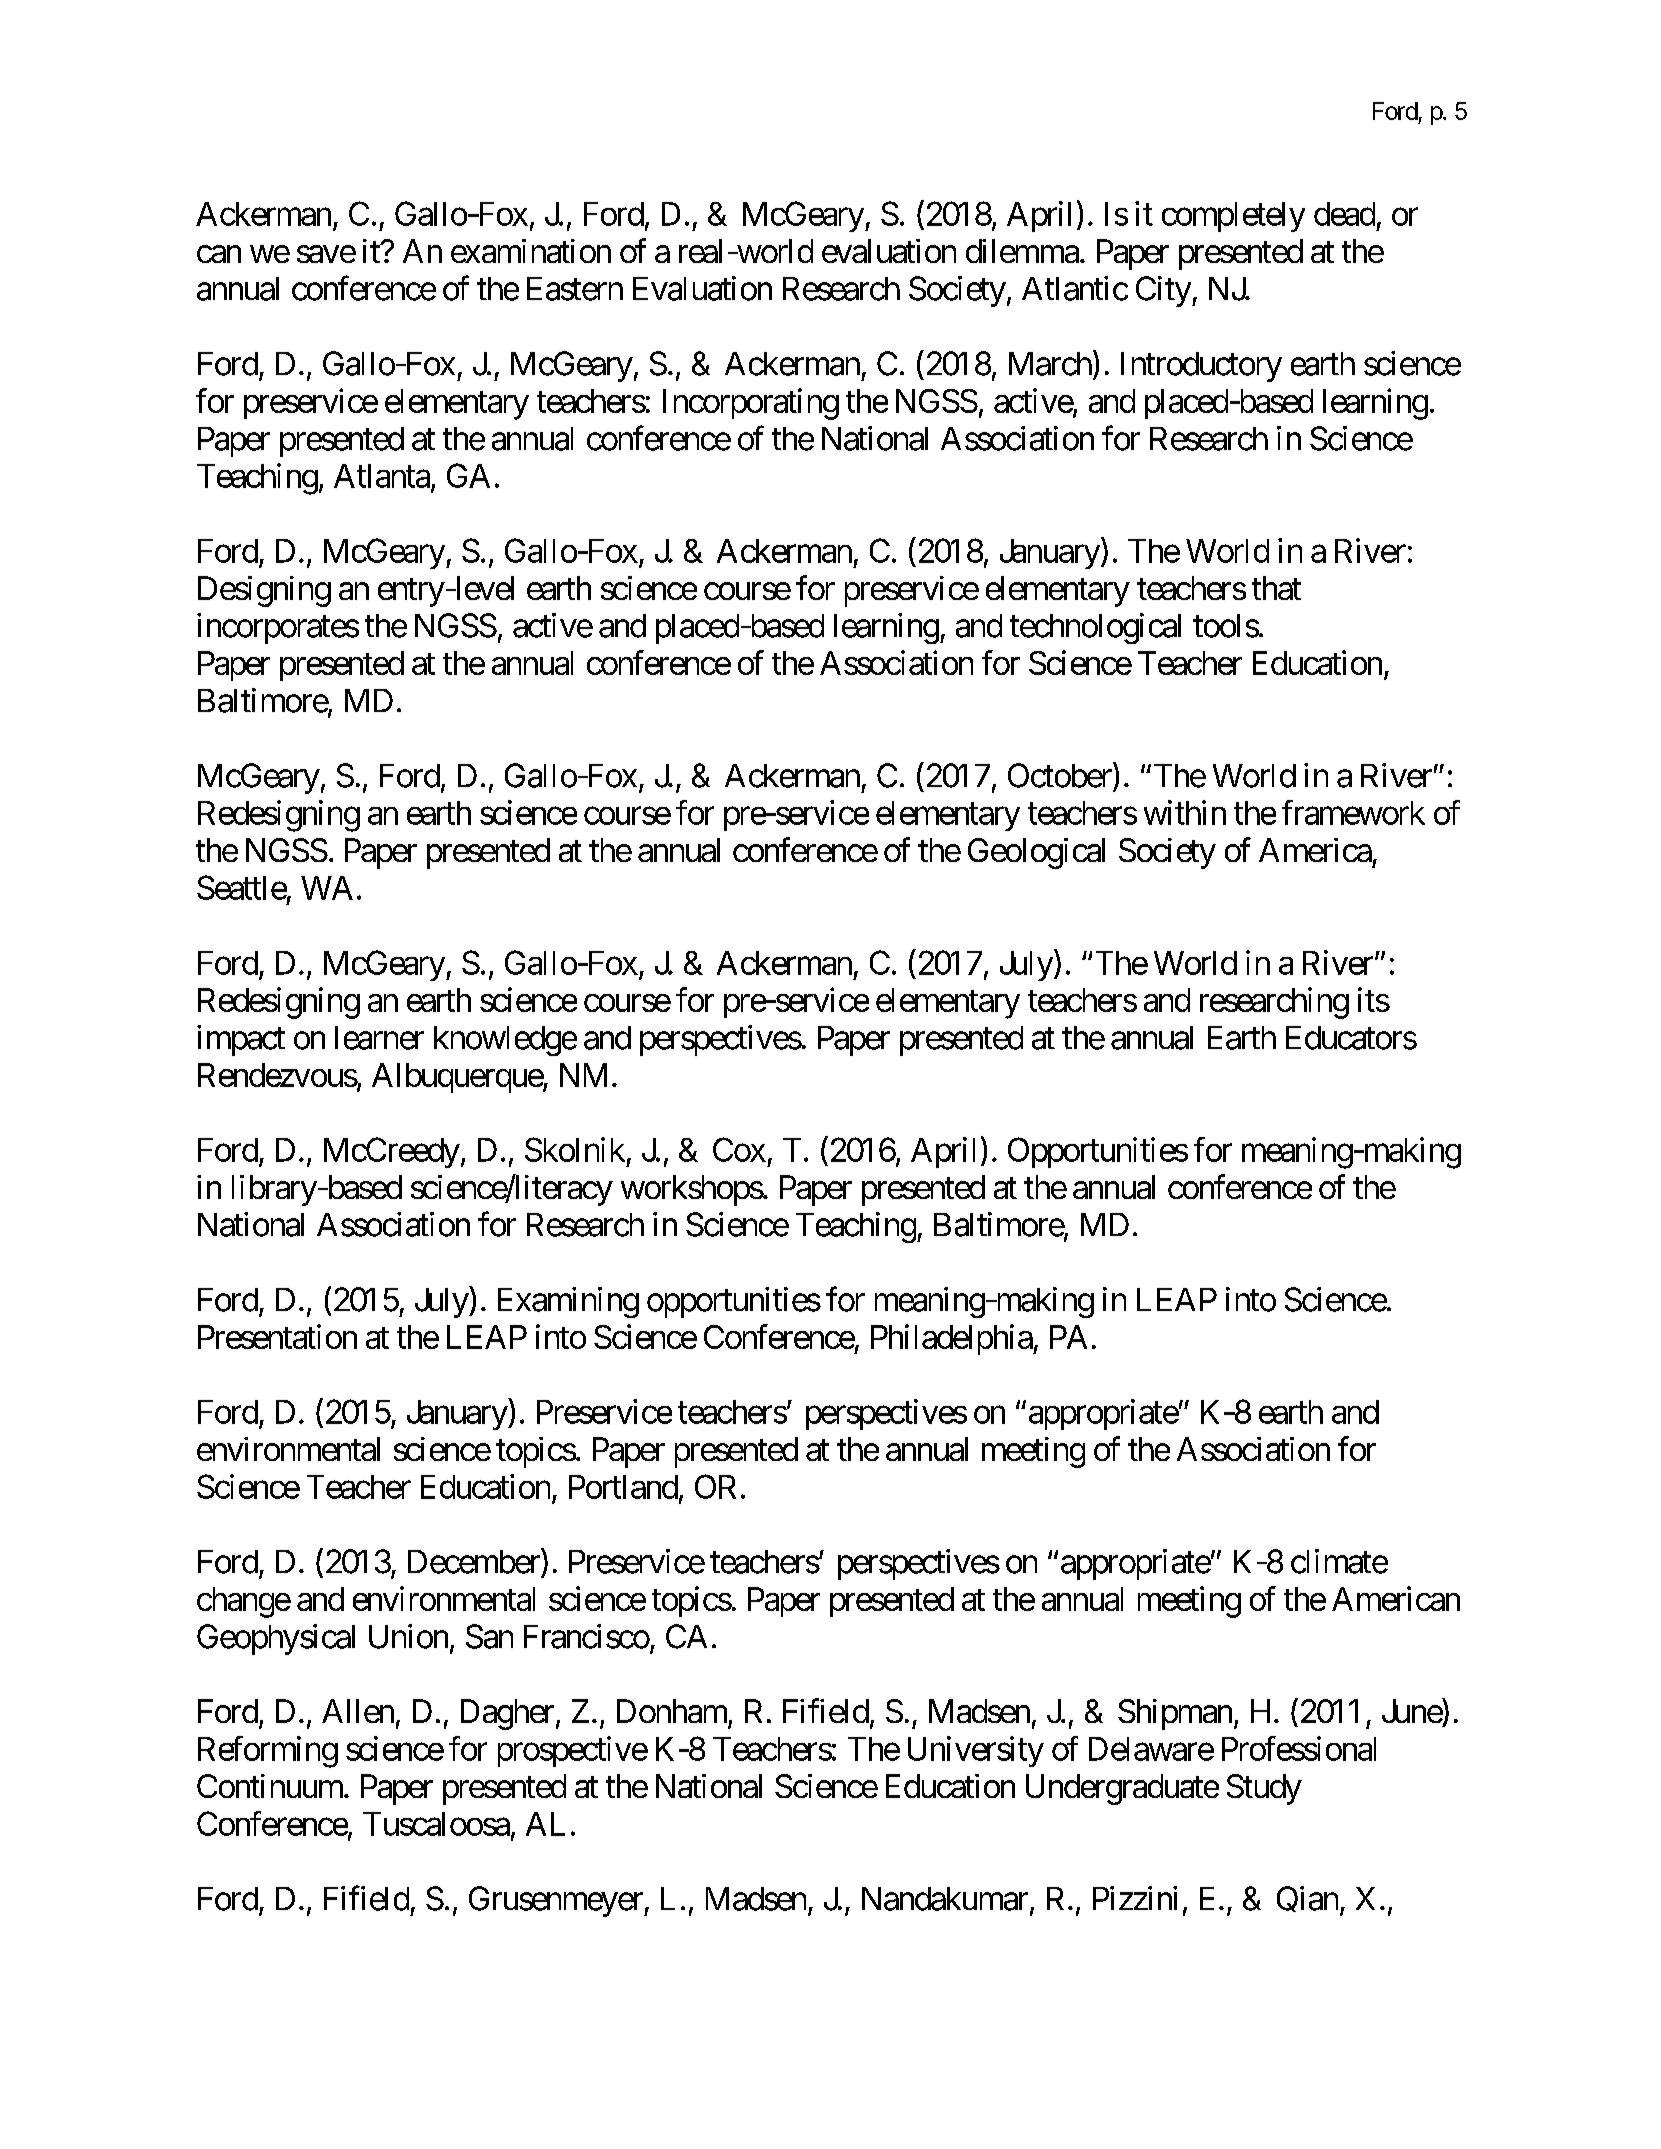 The image size is (1661, 2149). I want to click on Eastern, so click(575, 289).
